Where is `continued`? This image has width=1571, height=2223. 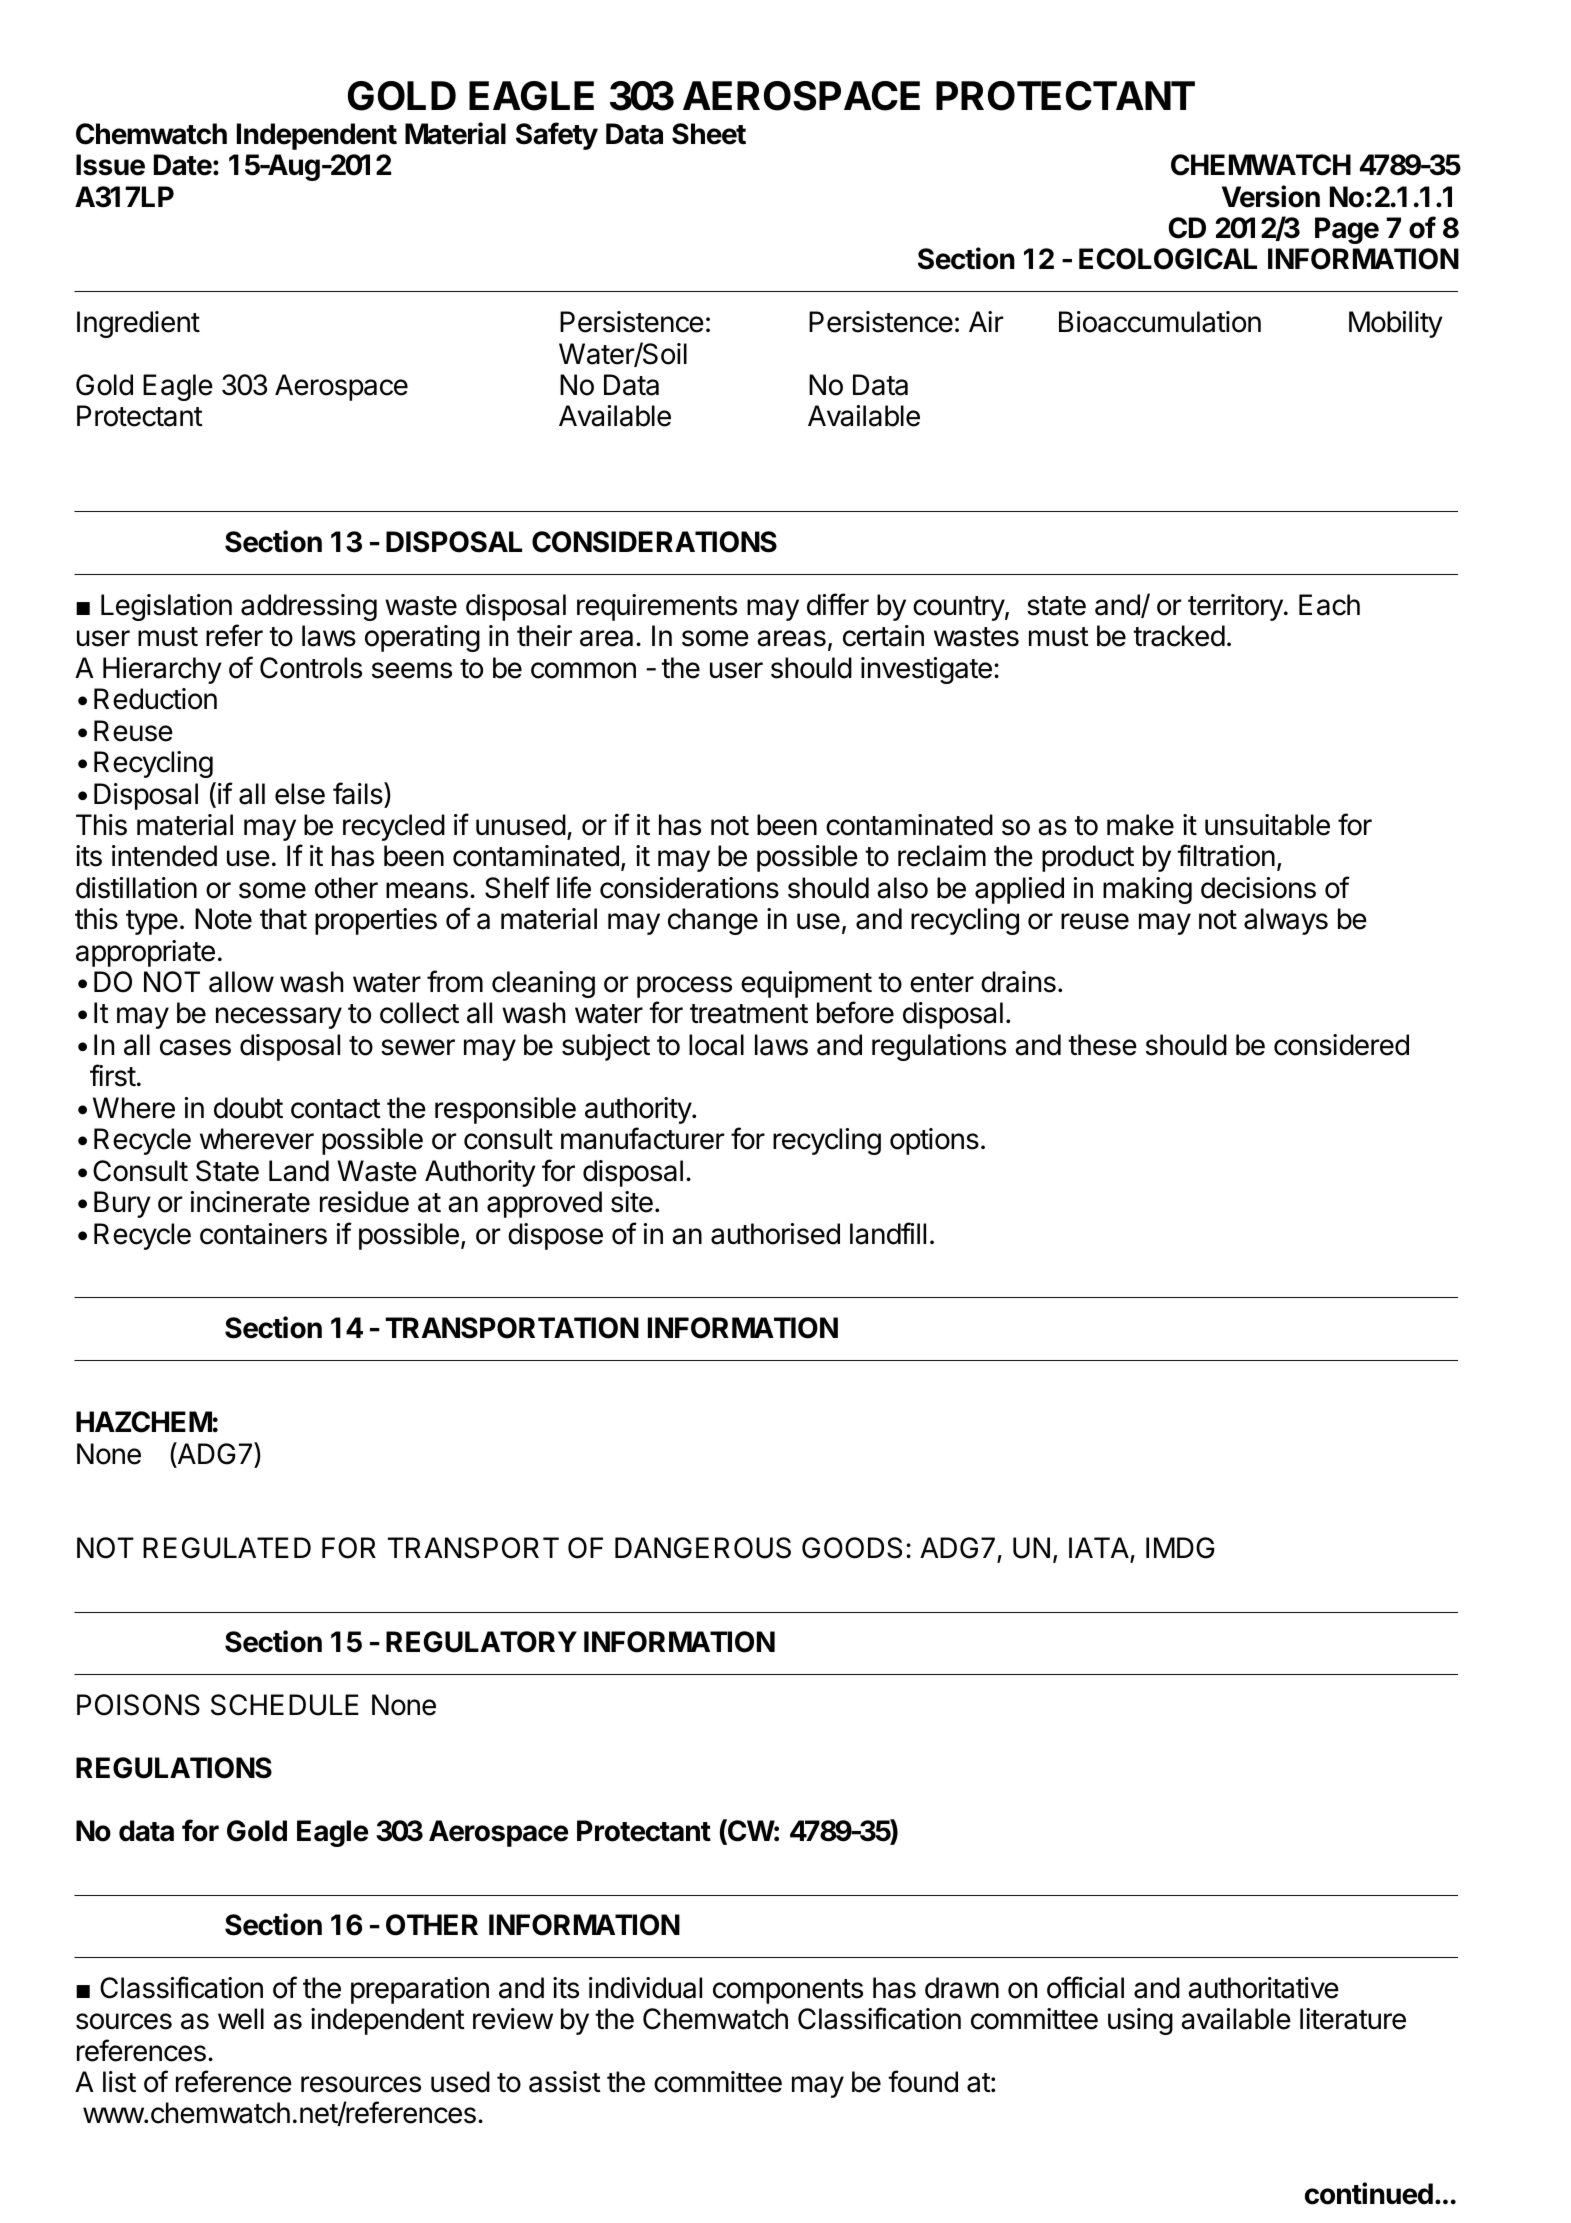
continued is located at coordinates (1369, 2193).
